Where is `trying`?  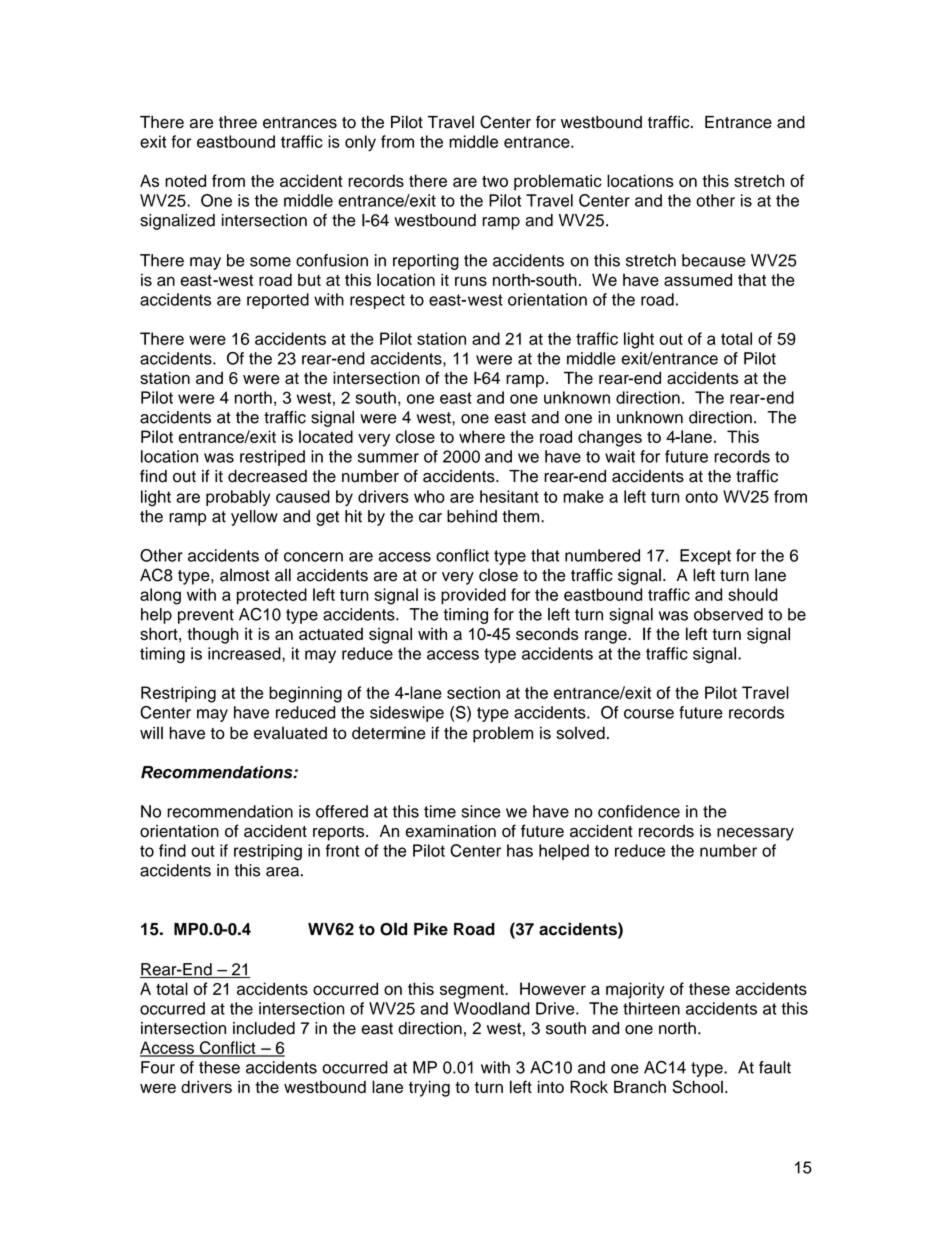
trying is located at coordinates (429, 1088).
